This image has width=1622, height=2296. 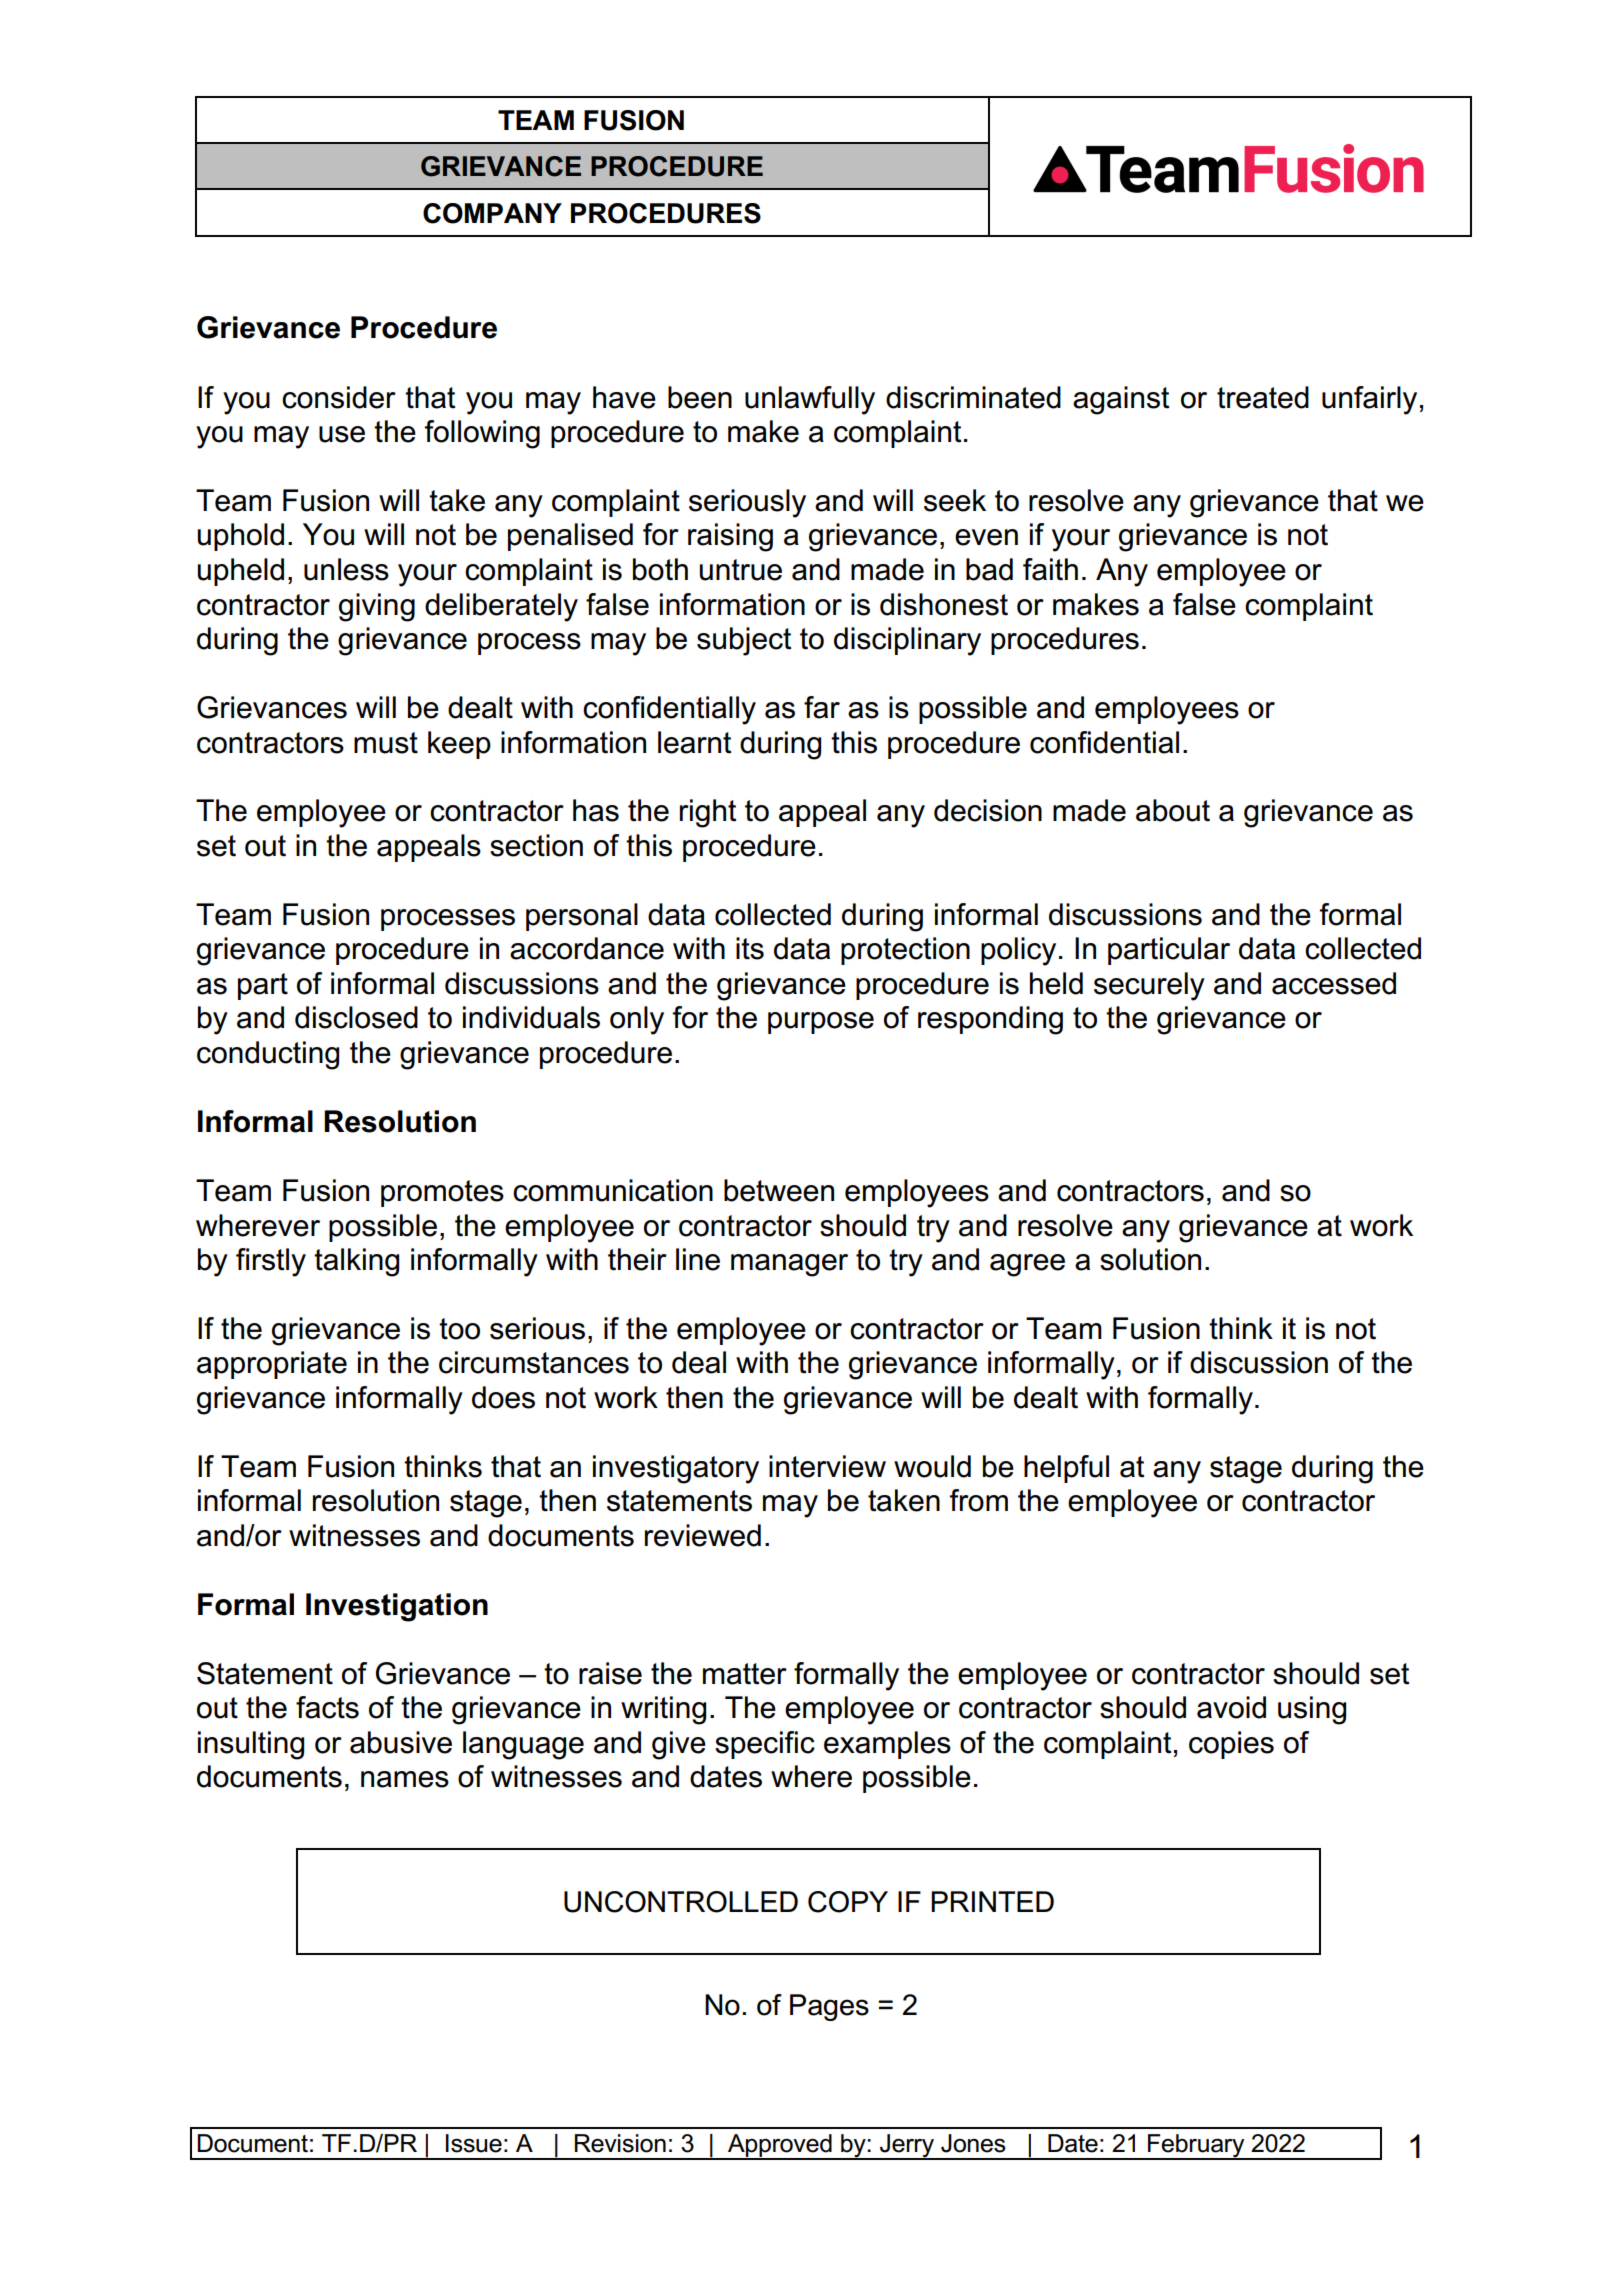 I want to click on avoid, so click(x=1231, y=1707).
